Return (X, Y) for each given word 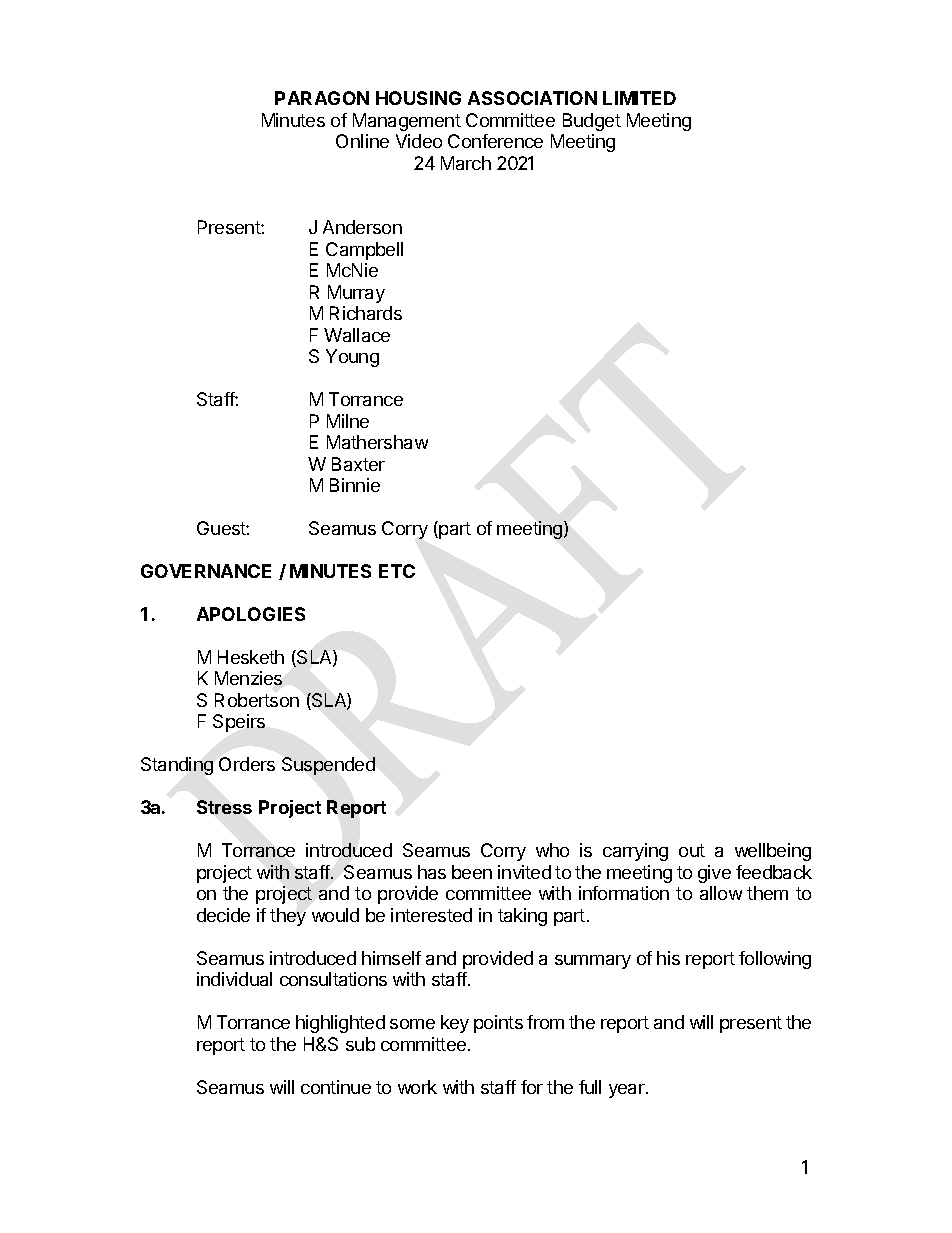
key (455, 1024)
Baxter (358, 464)
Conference (495, 141)
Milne (348, 421)
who (552, 850)
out (692, 850)
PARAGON (322, 98)
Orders (247, 764)
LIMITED (639, 98)
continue (336, 1087)
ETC (397, 571)
